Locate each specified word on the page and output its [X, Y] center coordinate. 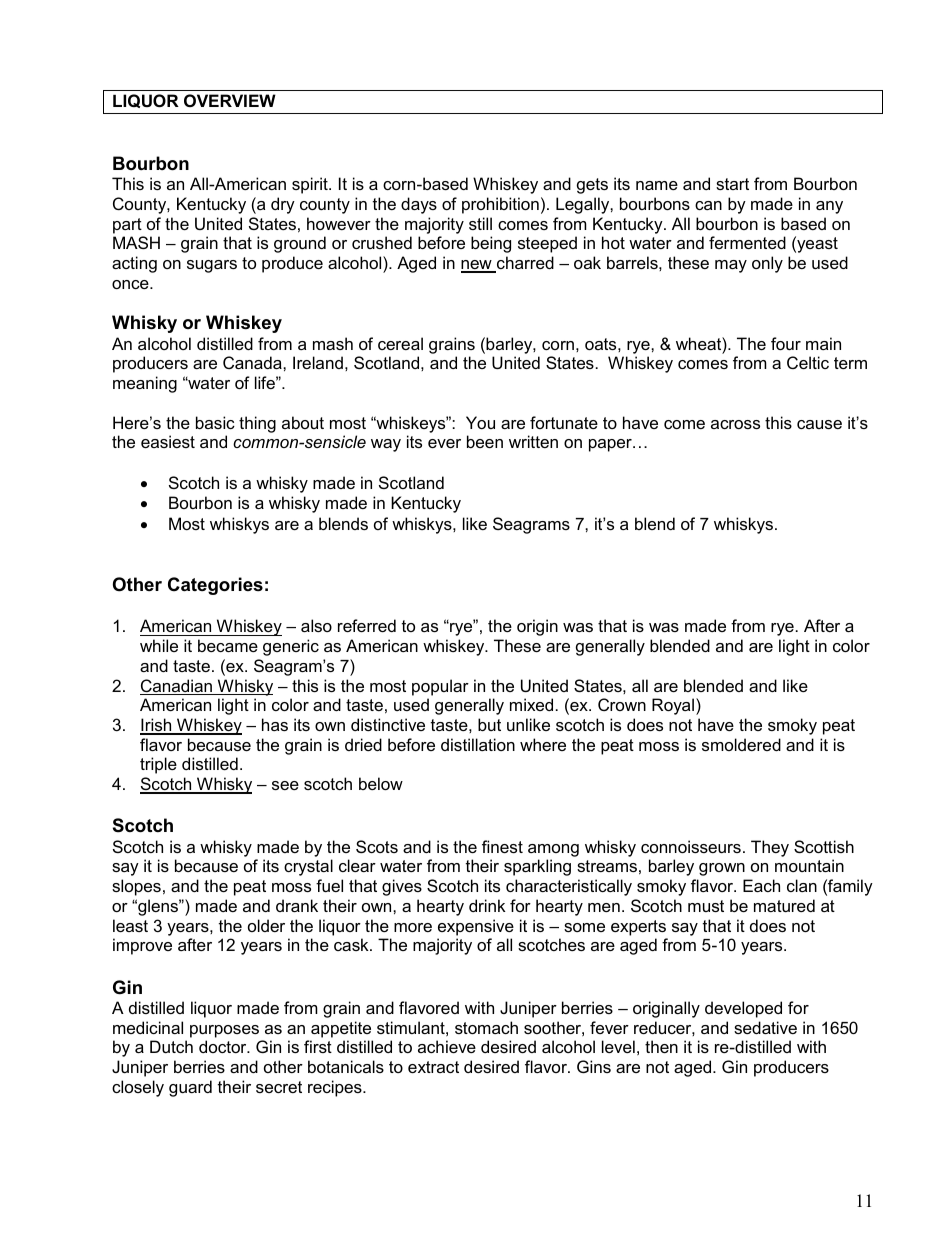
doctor [224, 1046]
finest [502, 846]
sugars [212, 266]
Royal [673, 706]
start [732, 184]
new [477, 266]
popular [440, 687]
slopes [136, 887]
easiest [168, 441]
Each [761, 885]
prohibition [500, 205]
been [485, 441]
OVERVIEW [230, 100]
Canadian [177, 687]
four [786, 343]
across [735, 424]
